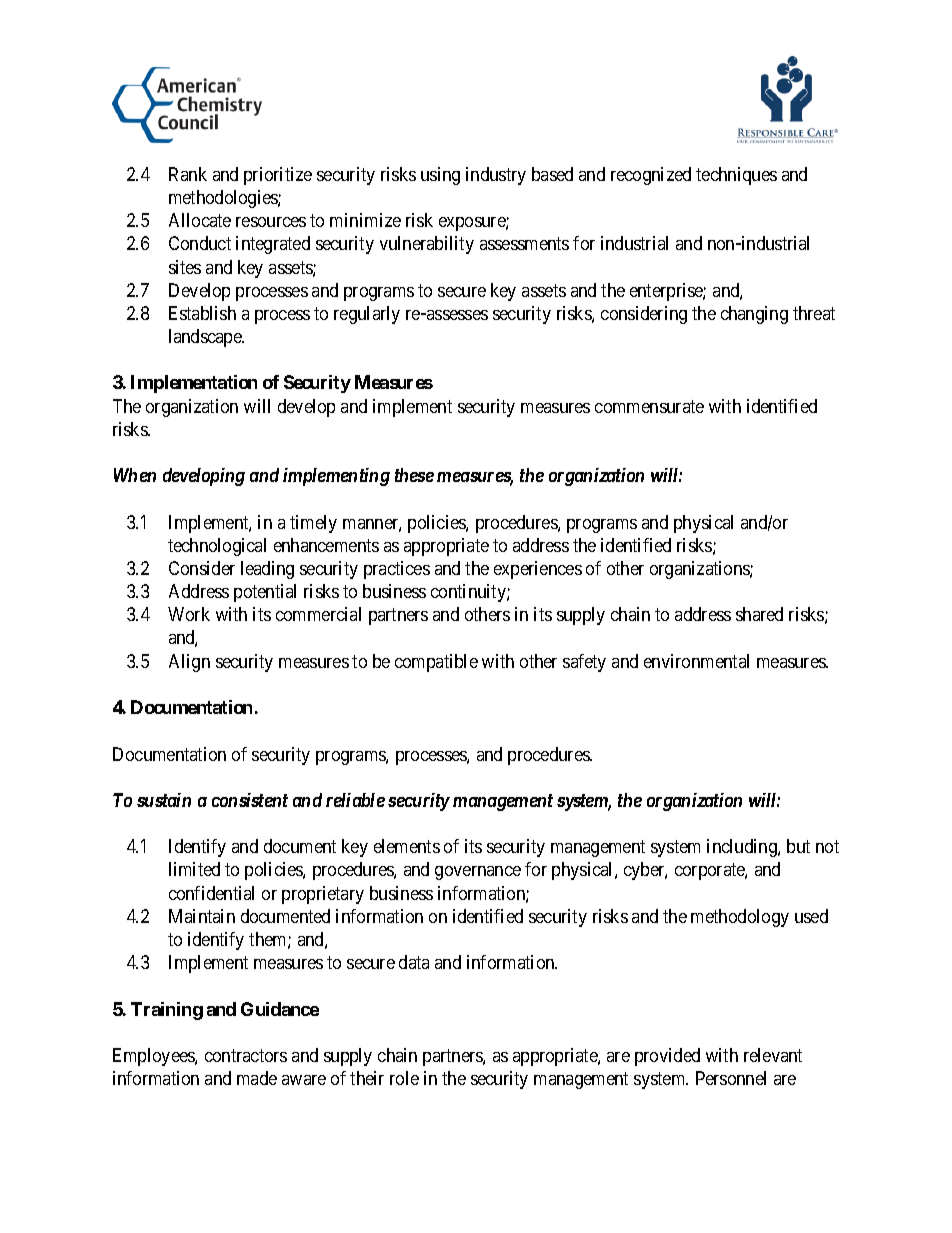  What do you see at coordinates (773, 1055) in the screenshot?
I see `relevant` at bounding box center [773, 1055].
